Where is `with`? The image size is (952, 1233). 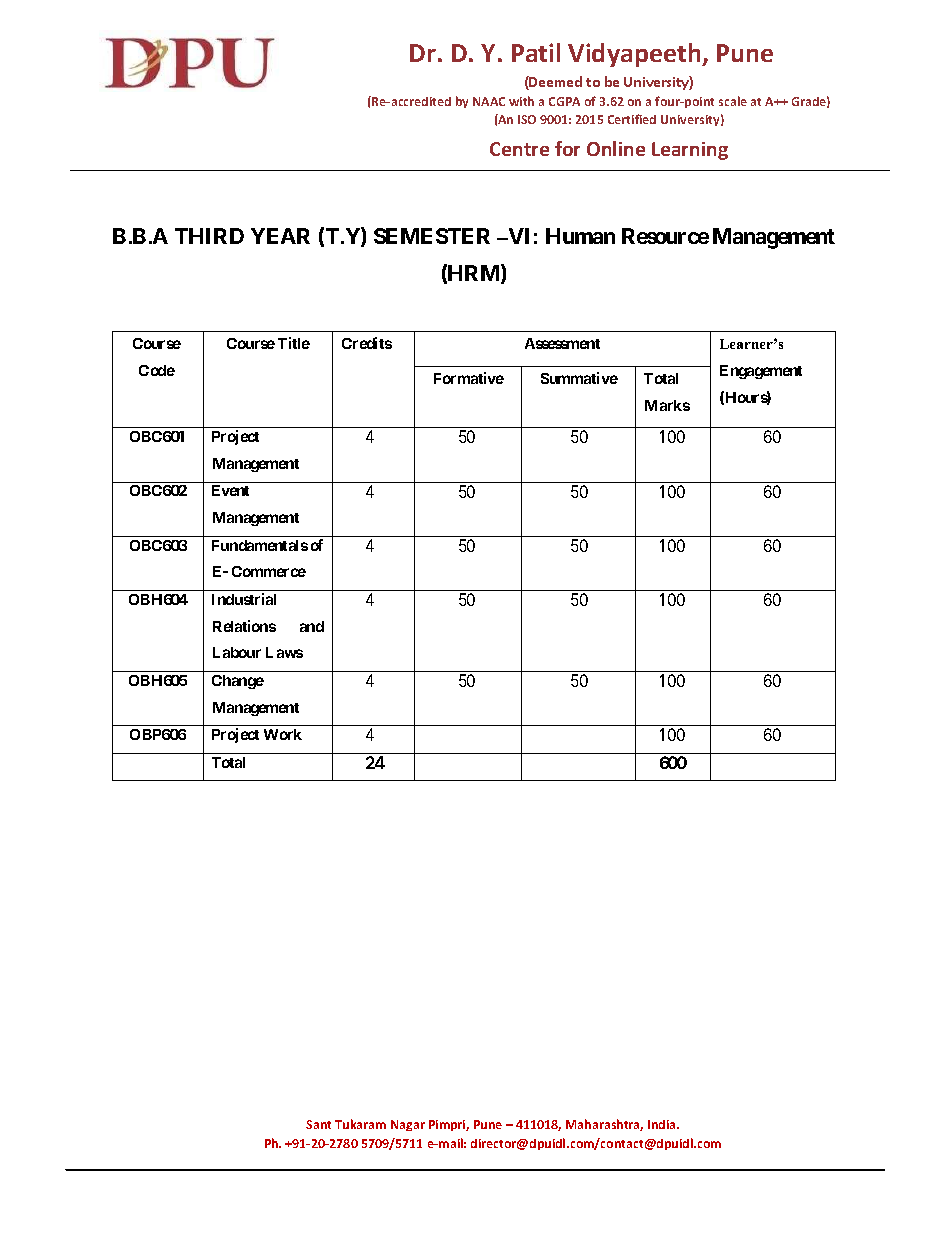
with is located at coordinates (521, 101).
